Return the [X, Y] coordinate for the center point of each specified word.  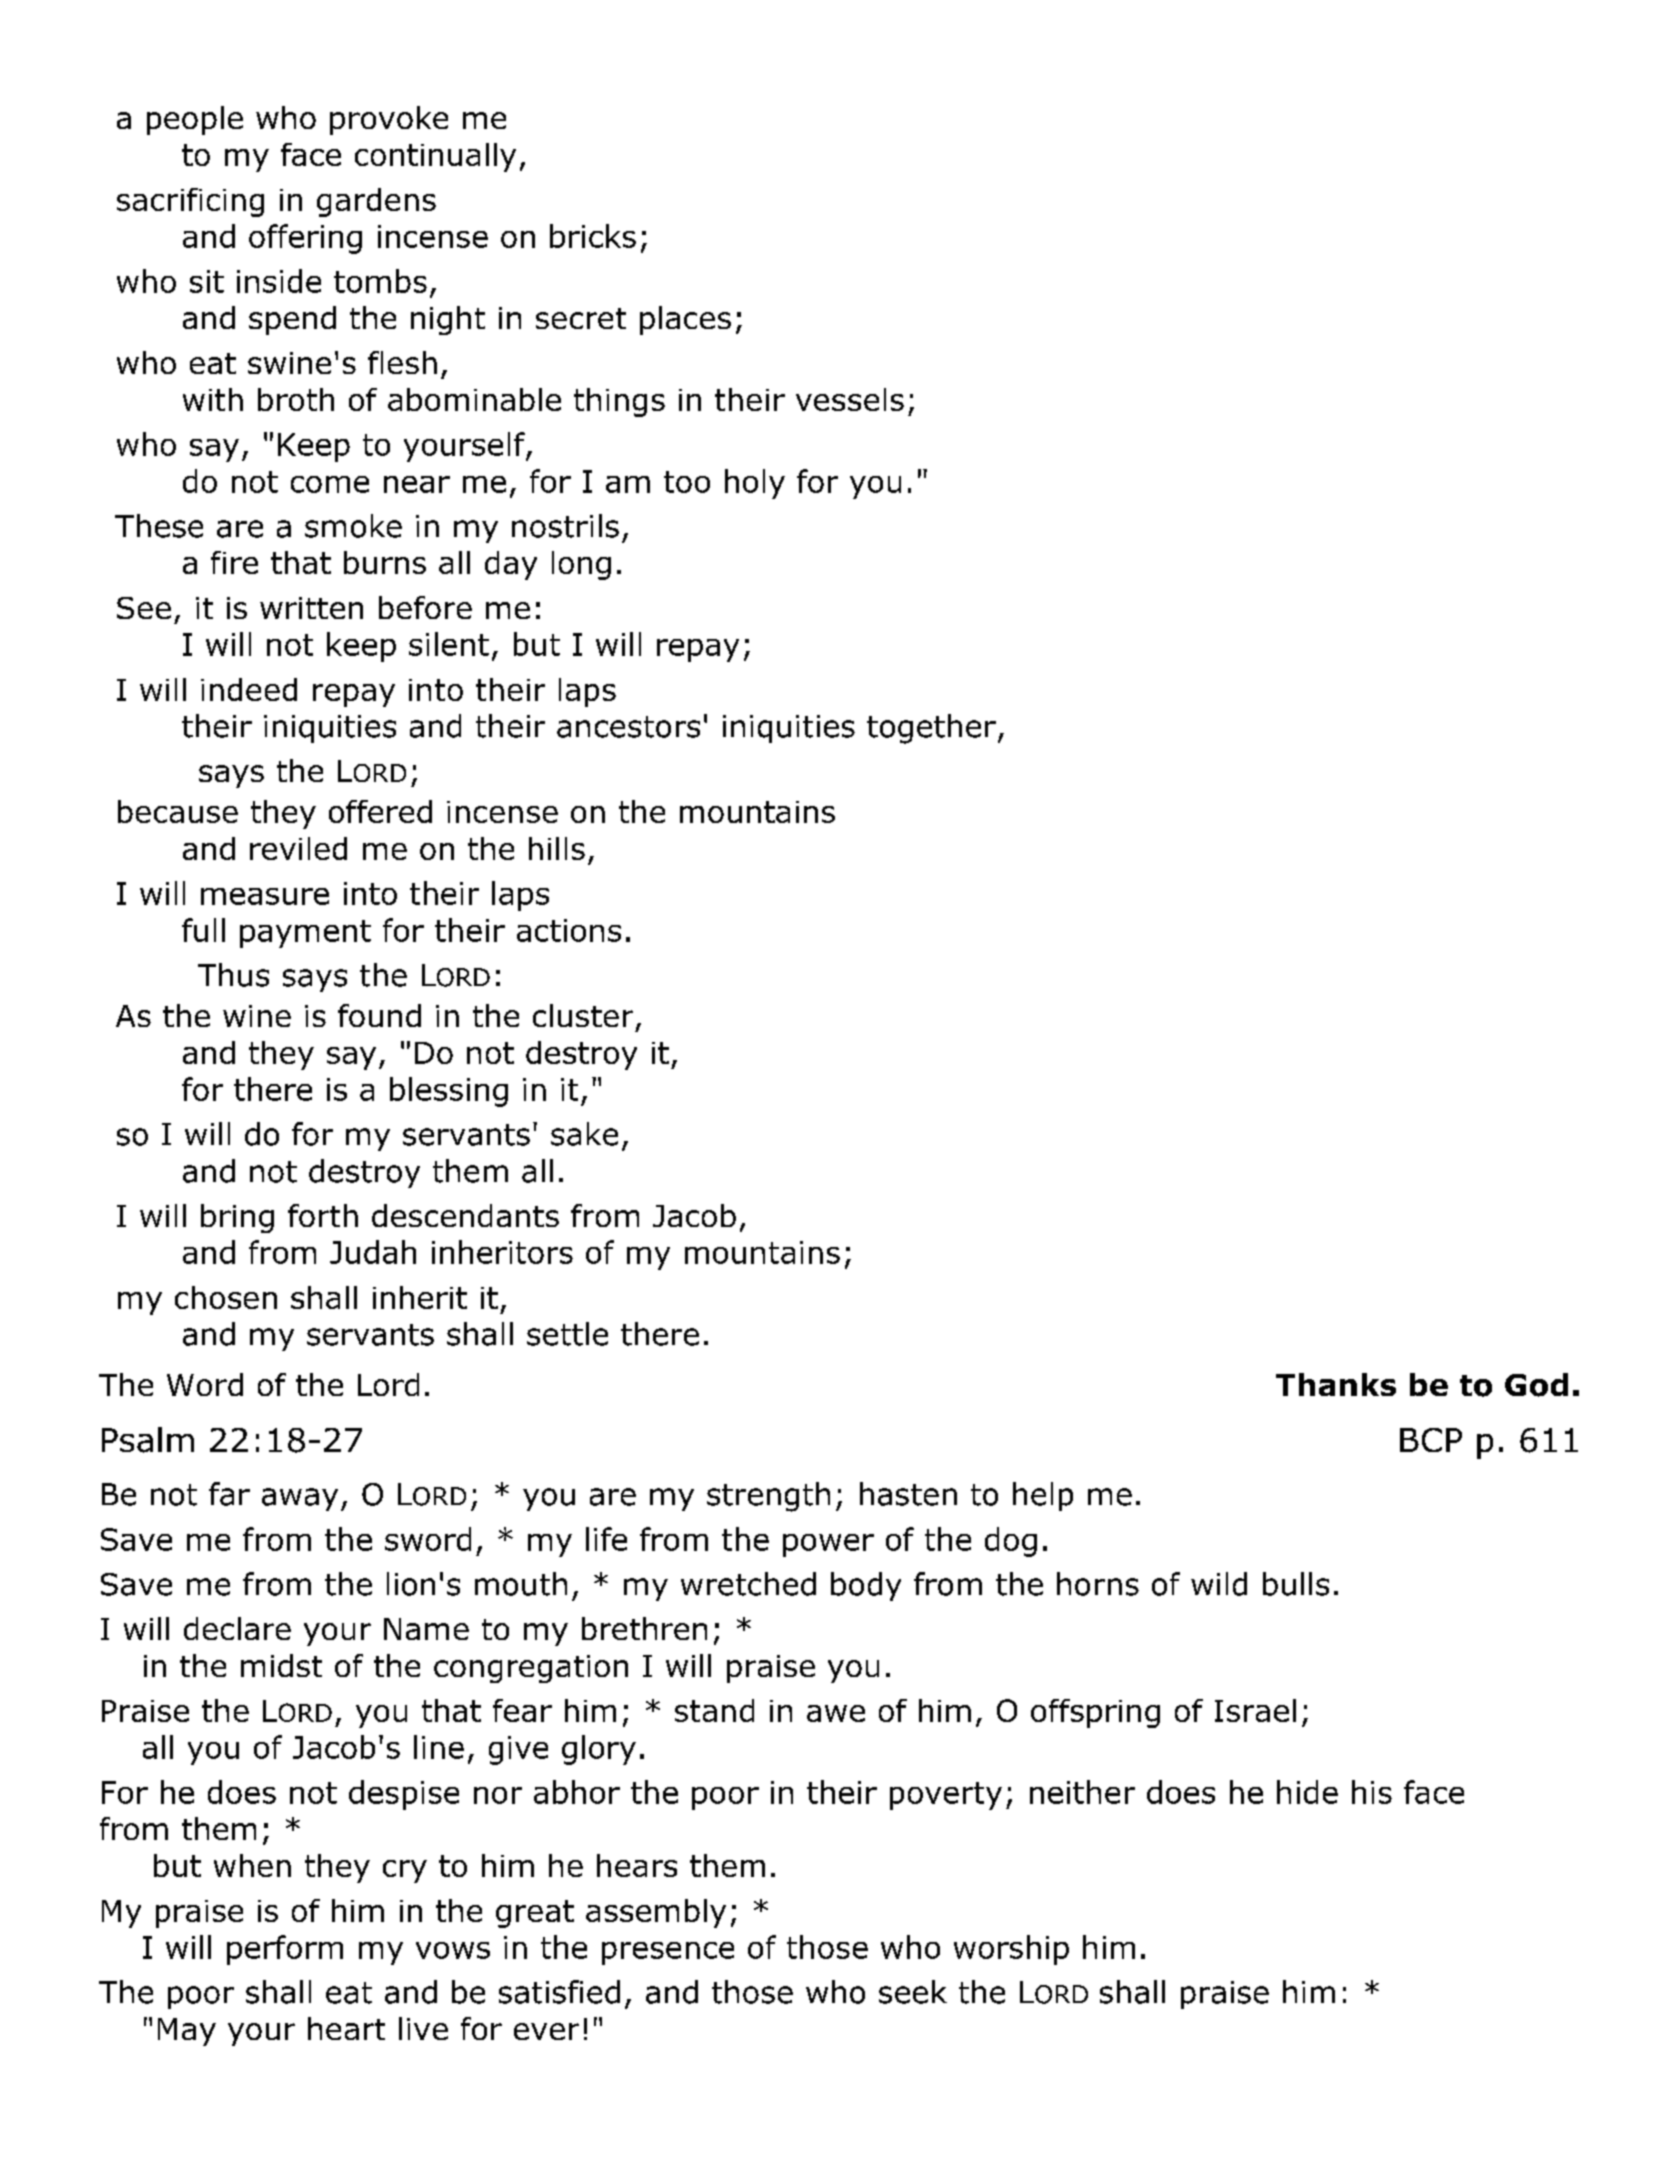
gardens [376, 202]
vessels [850, 399]
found [379, 1015]
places [685, 320]
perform [285, 1950]
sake [584, 1134]
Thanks [1336, 1384]
